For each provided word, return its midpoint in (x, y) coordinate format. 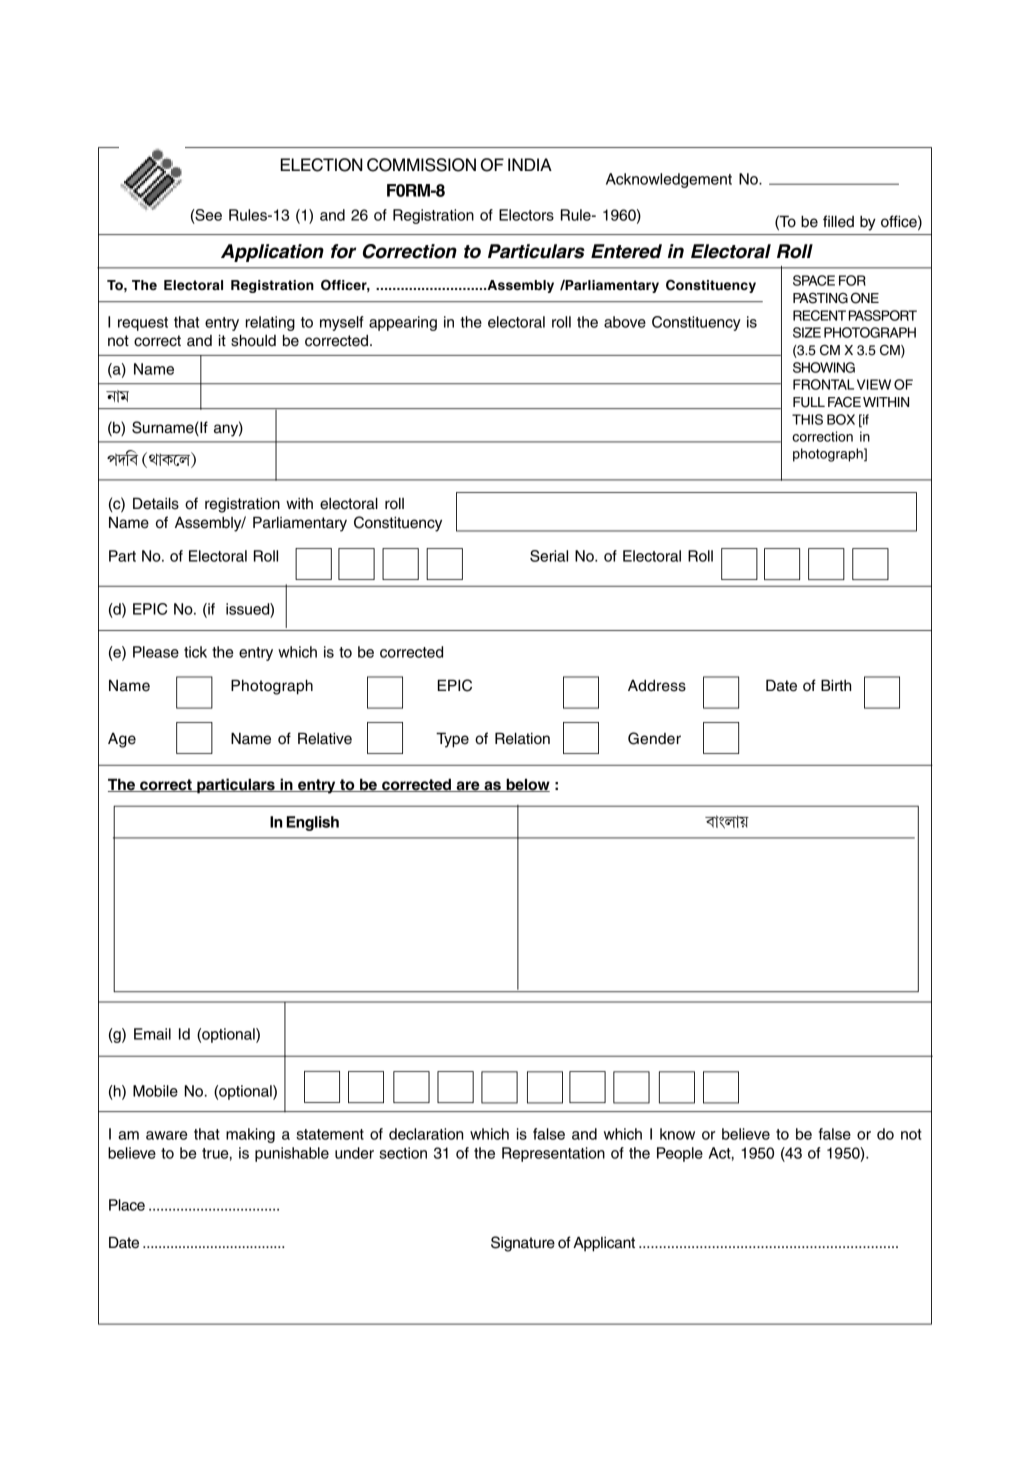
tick (195, 652)
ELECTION (321, 165)
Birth (836, 685)
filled (838, 221)
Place (127, 1205)
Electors (526, 215)
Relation (522, 738)
